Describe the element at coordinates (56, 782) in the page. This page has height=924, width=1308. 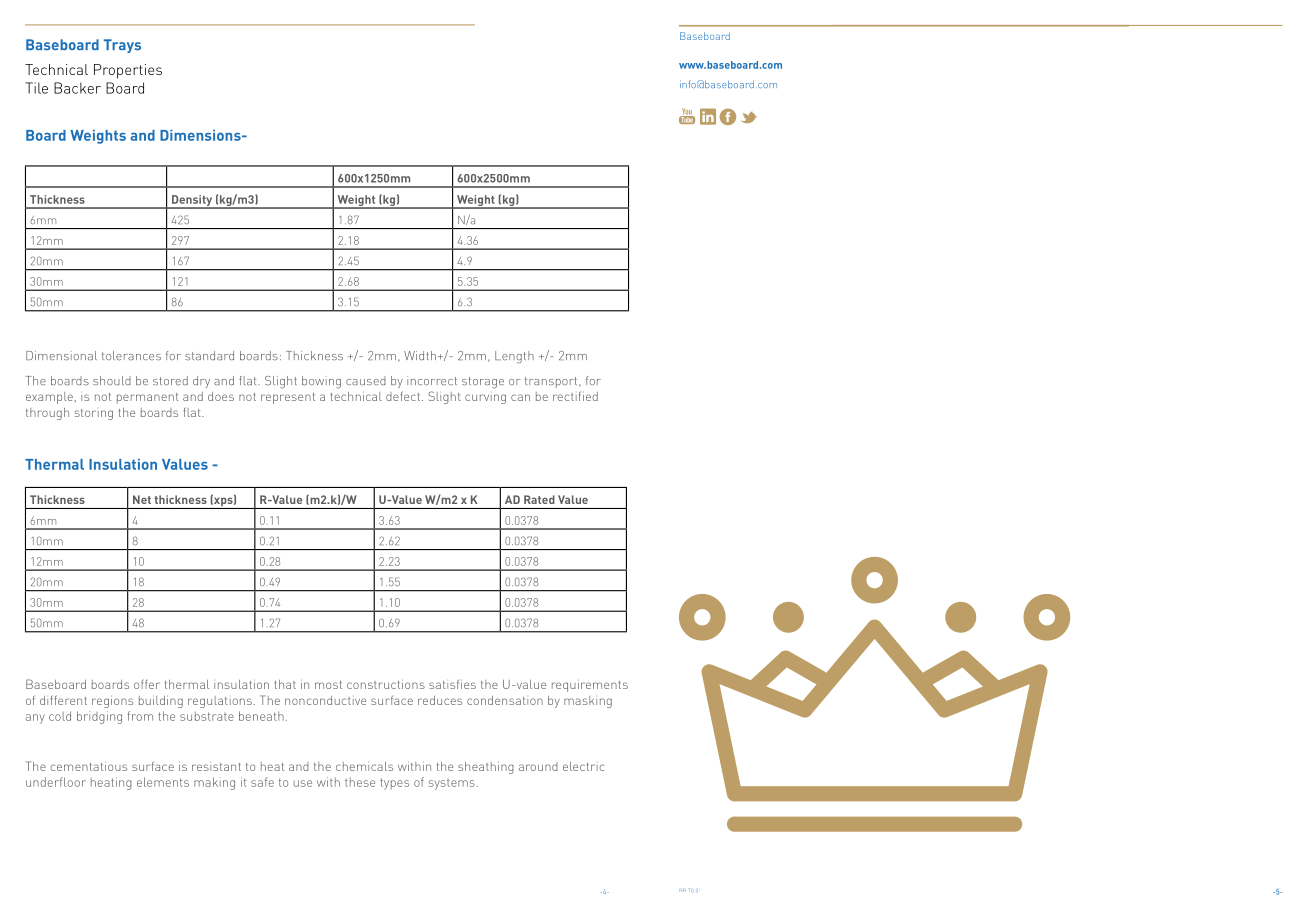
I see `underfloor` at that location.
